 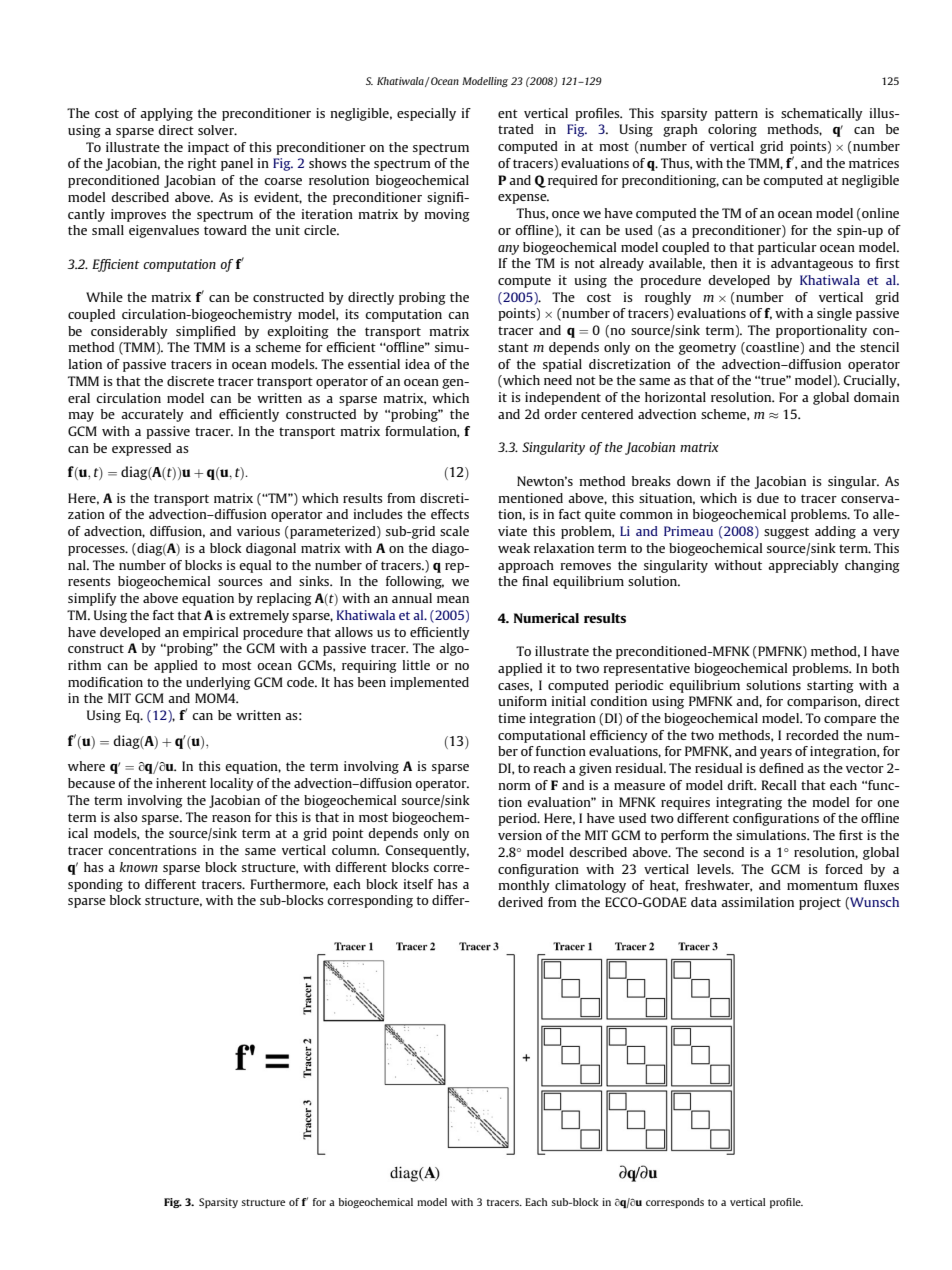 What do you see at coordinates (255, 566) in the image?
I see `equal` at bounding box center [255, 566].
